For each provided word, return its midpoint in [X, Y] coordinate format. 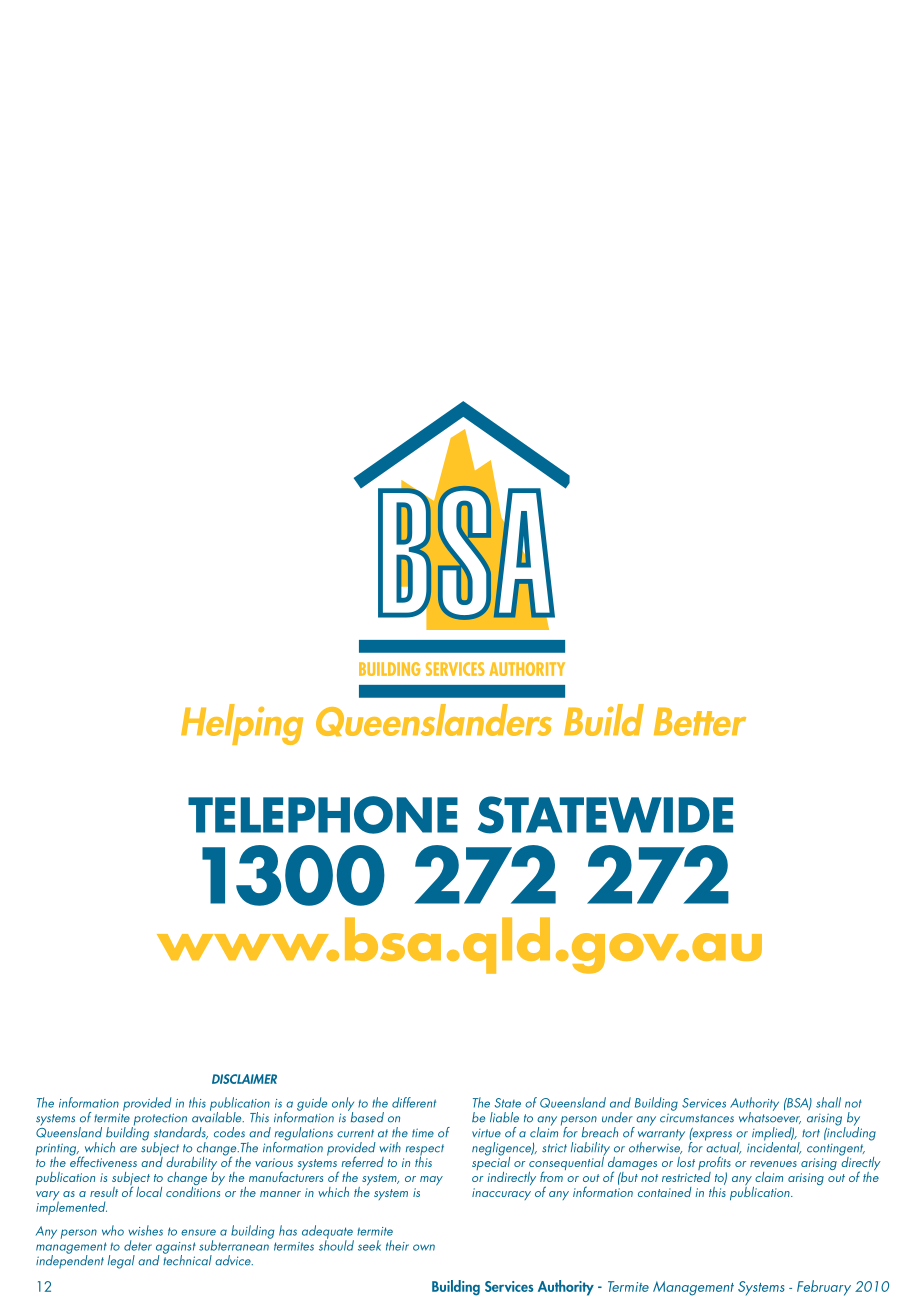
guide [312, 1104]
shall [828, 1102]
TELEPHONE [323, 815]
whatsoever [770, 1117]
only [343, 1105]
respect [425, 1151]
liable [504, 1117]
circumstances [697, 1118]
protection [159, 1120]
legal [121, 1262]
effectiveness [103, 1160]
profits [714, 1164]
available [218, 1116]
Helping [242, 724]
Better [700, 721]
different [414, 1102]
